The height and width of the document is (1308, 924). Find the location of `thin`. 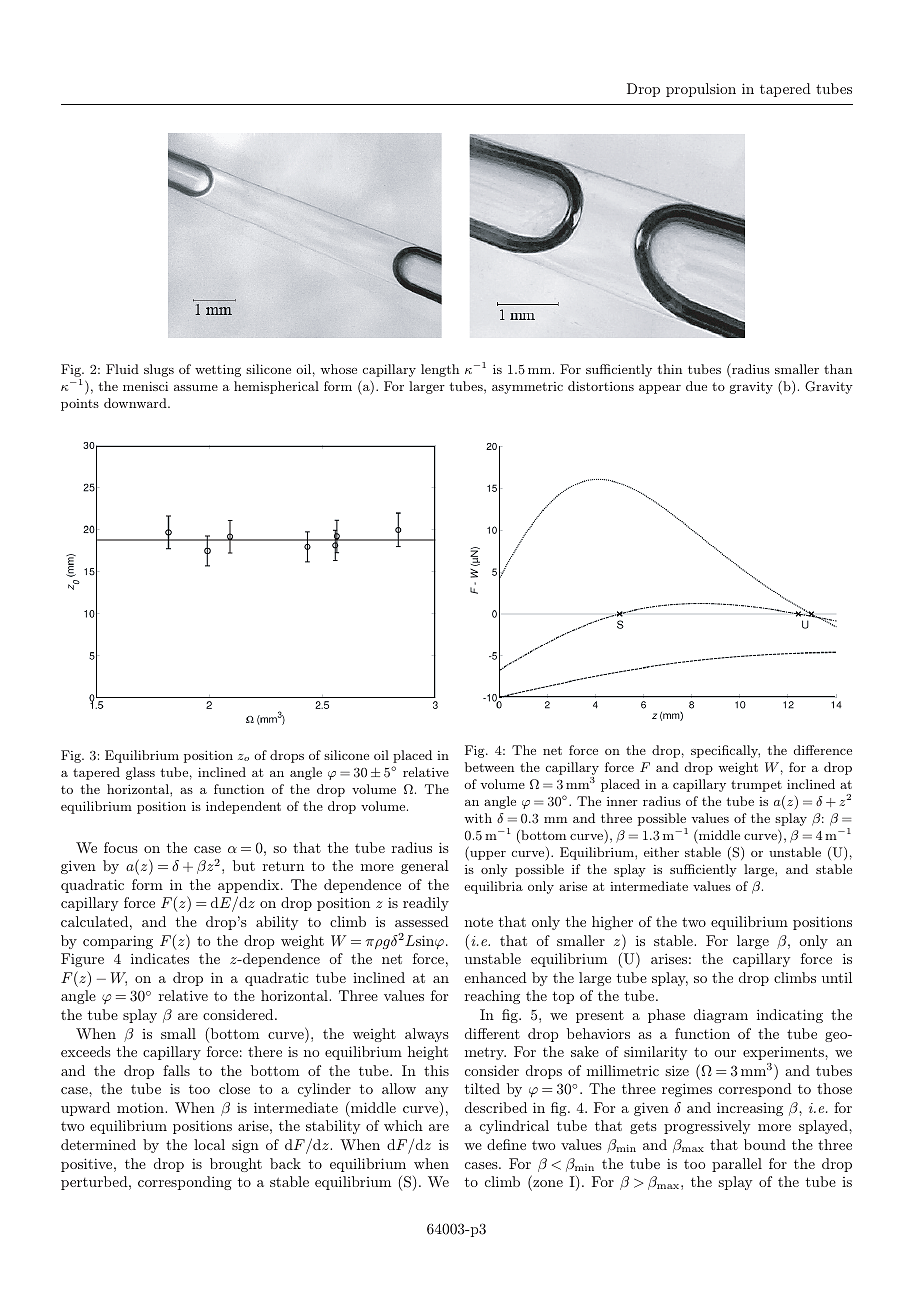

thin is located at coordinates (669, 369).
